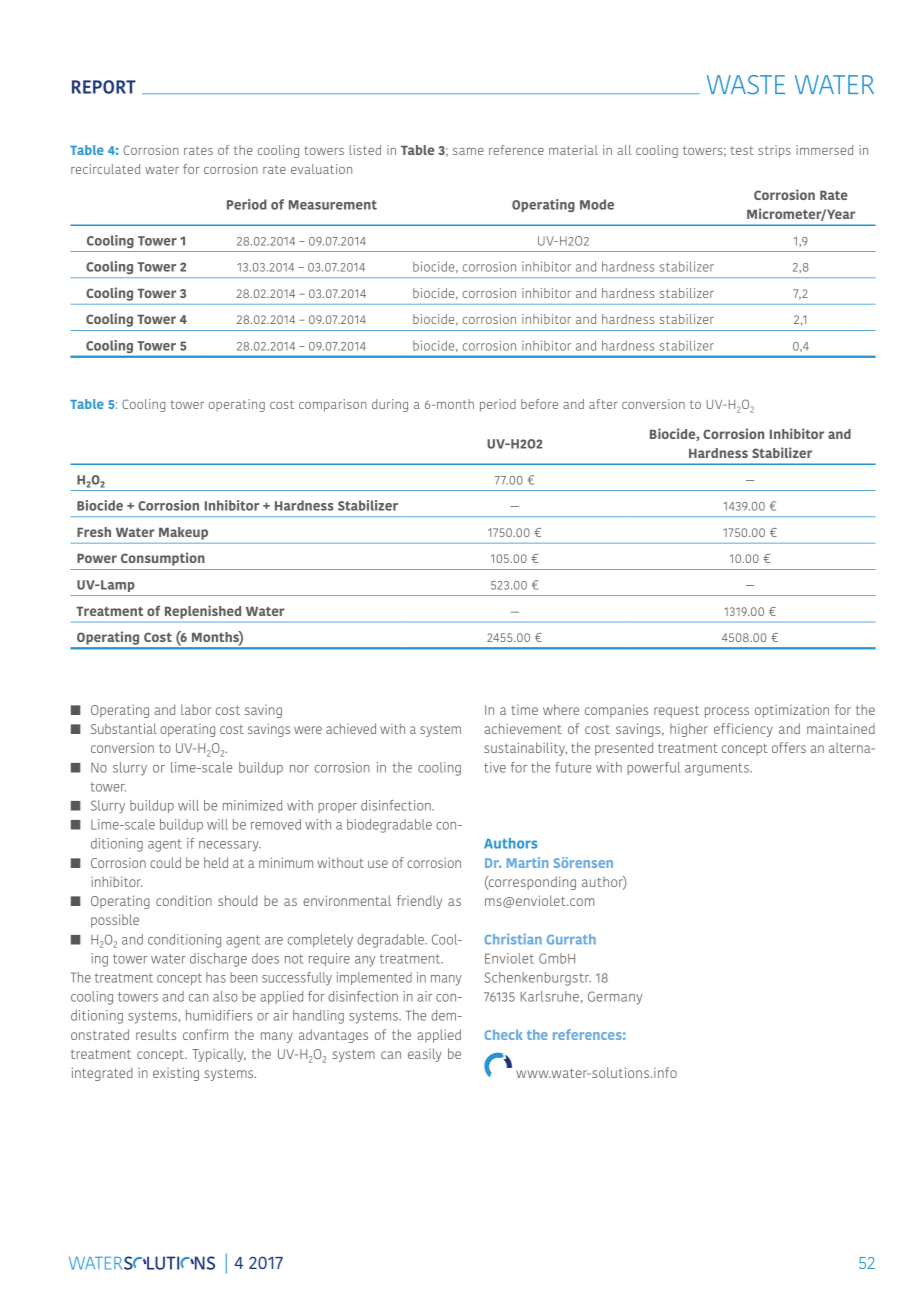  Describe the element at coordinates (205, 1034) in the screenshot. I see `confirm` at that location.
